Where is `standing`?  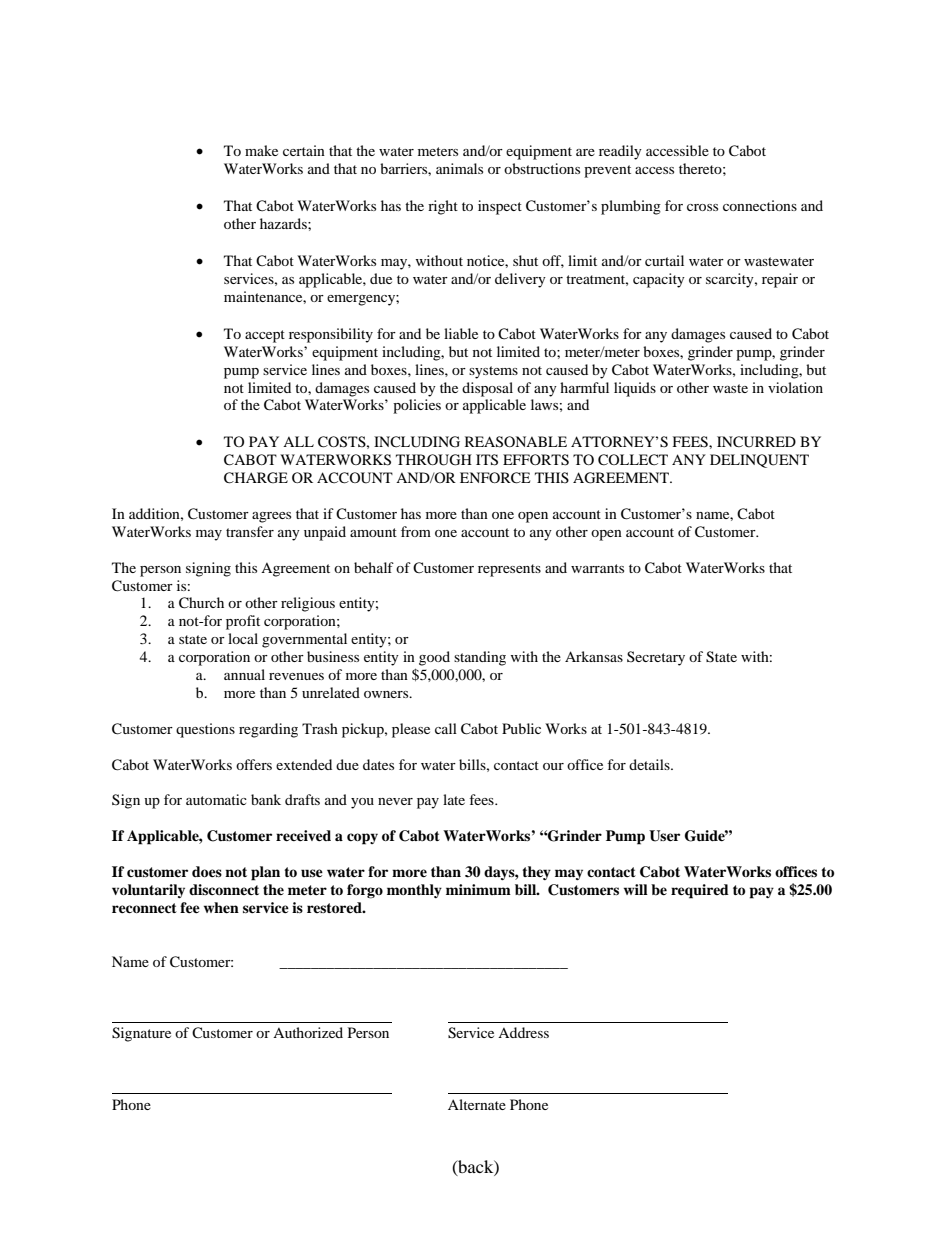
standing is located at coordinates (480, 658).
